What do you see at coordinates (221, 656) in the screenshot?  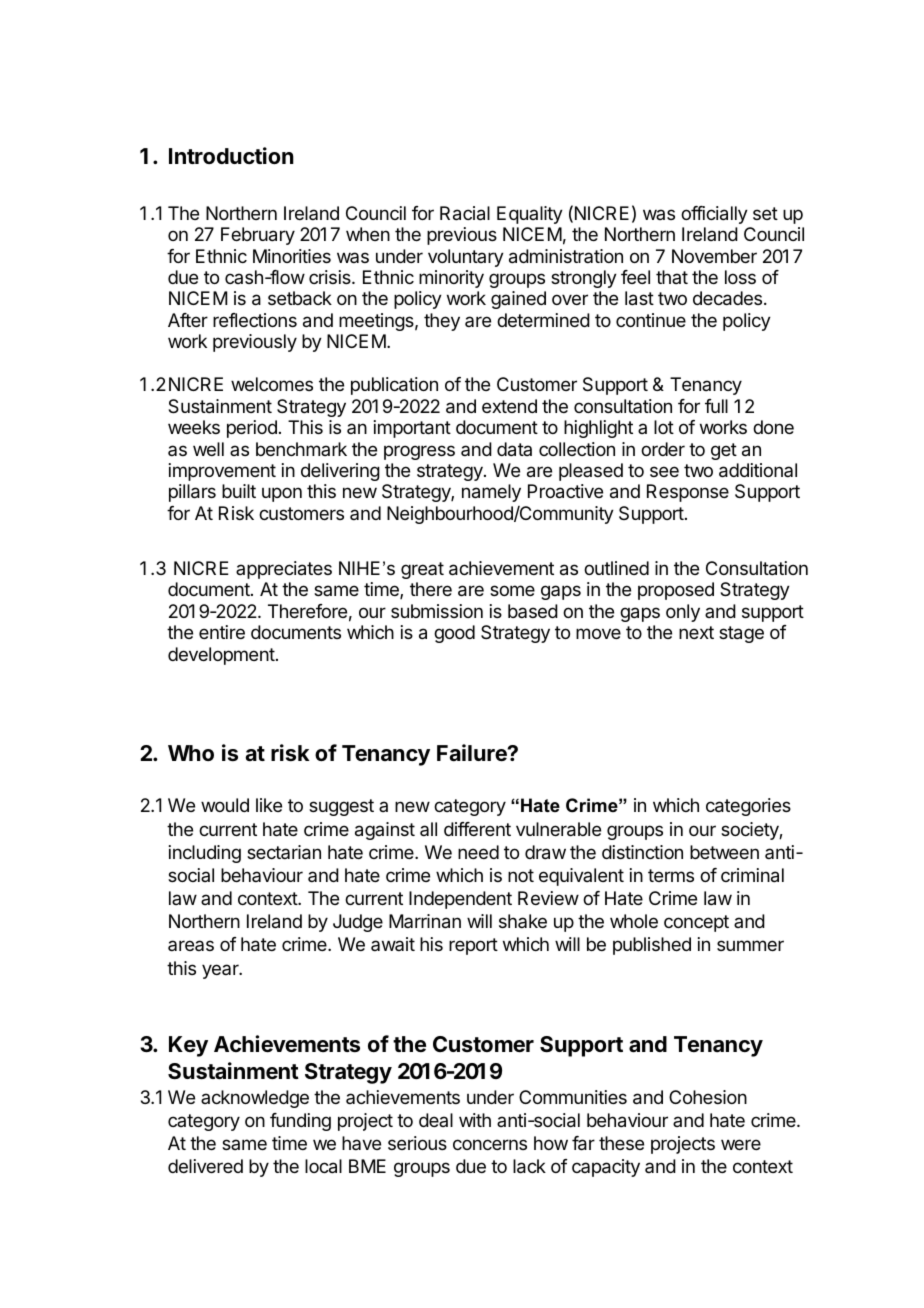 I see `development` at bounding box center [221, 656].
